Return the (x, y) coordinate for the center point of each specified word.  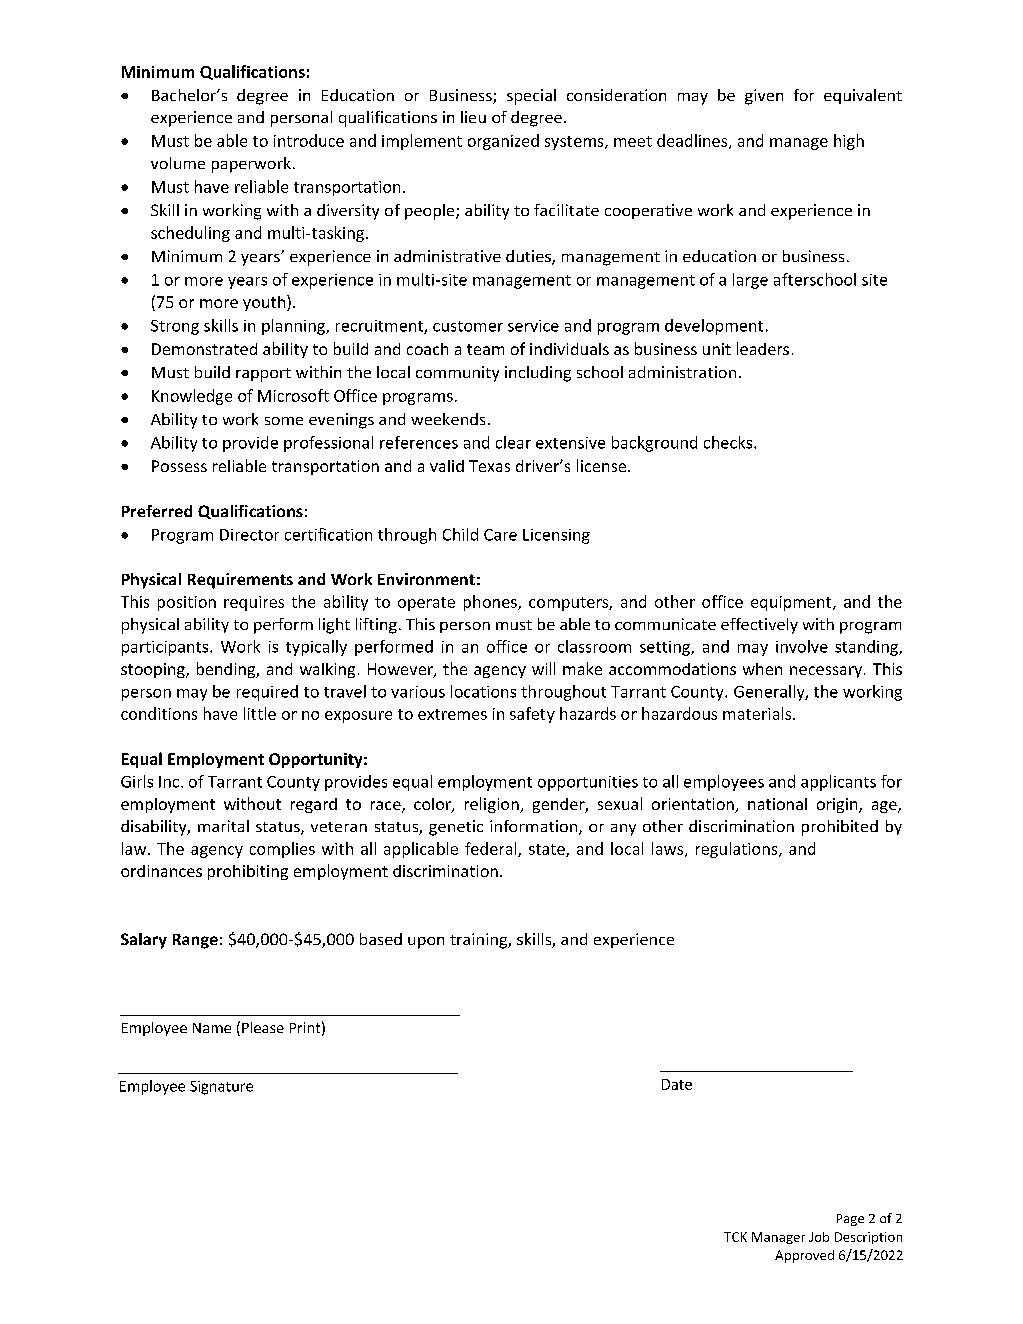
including (538, 374)
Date (677, 1084)
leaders (763, 348)
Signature (221, 1088)
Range (195, 941)
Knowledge (192, 397)
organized (503, 142)
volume (178, 163)
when (762, 669)
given (764, 97)
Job (819, 1237)
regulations (738, 850)
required (267, 693)
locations (483, 691)
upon (426, 943)
